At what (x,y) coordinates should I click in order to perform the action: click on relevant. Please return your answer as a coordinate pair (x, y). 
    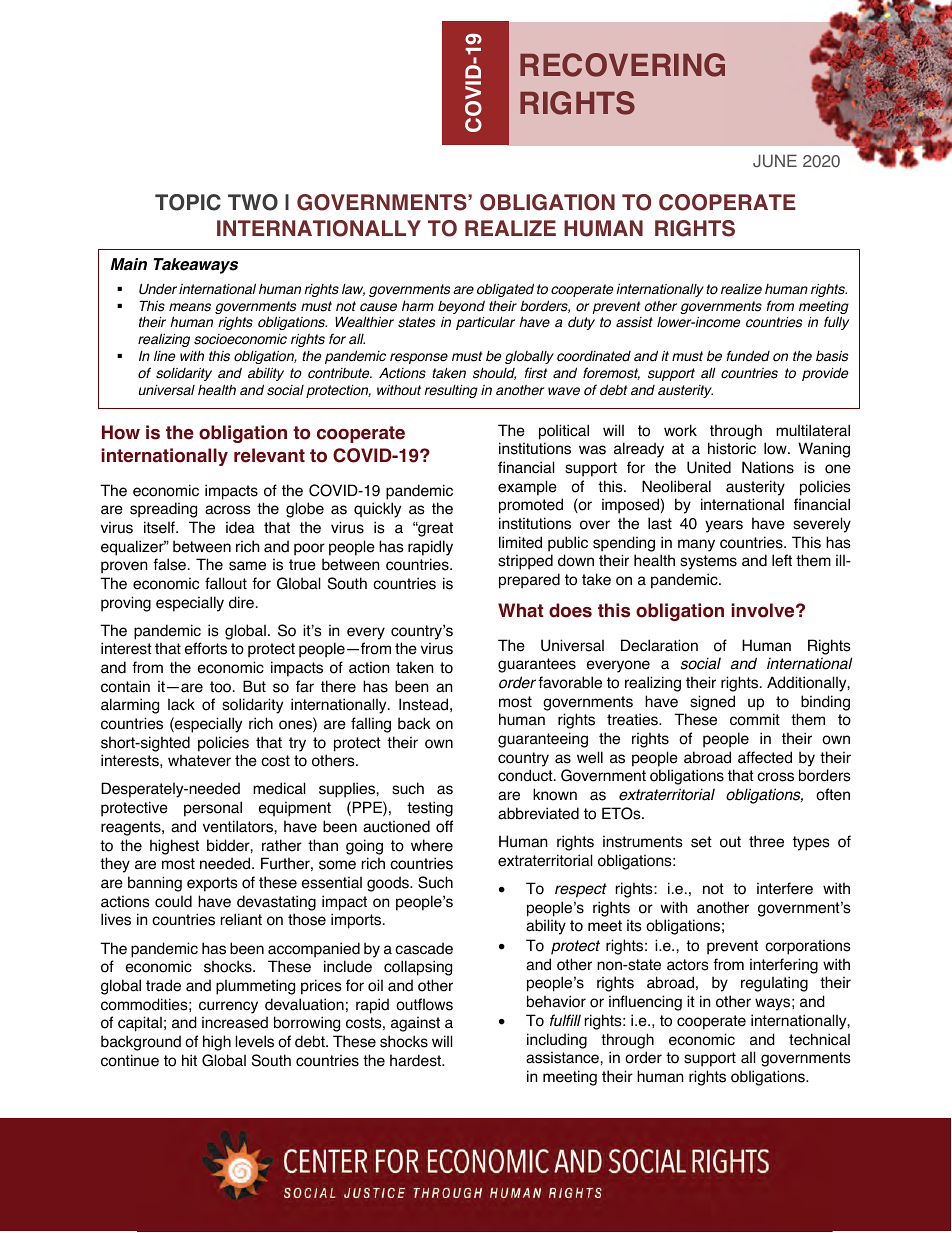
    Looking at the image, I should click on (269, 455).
